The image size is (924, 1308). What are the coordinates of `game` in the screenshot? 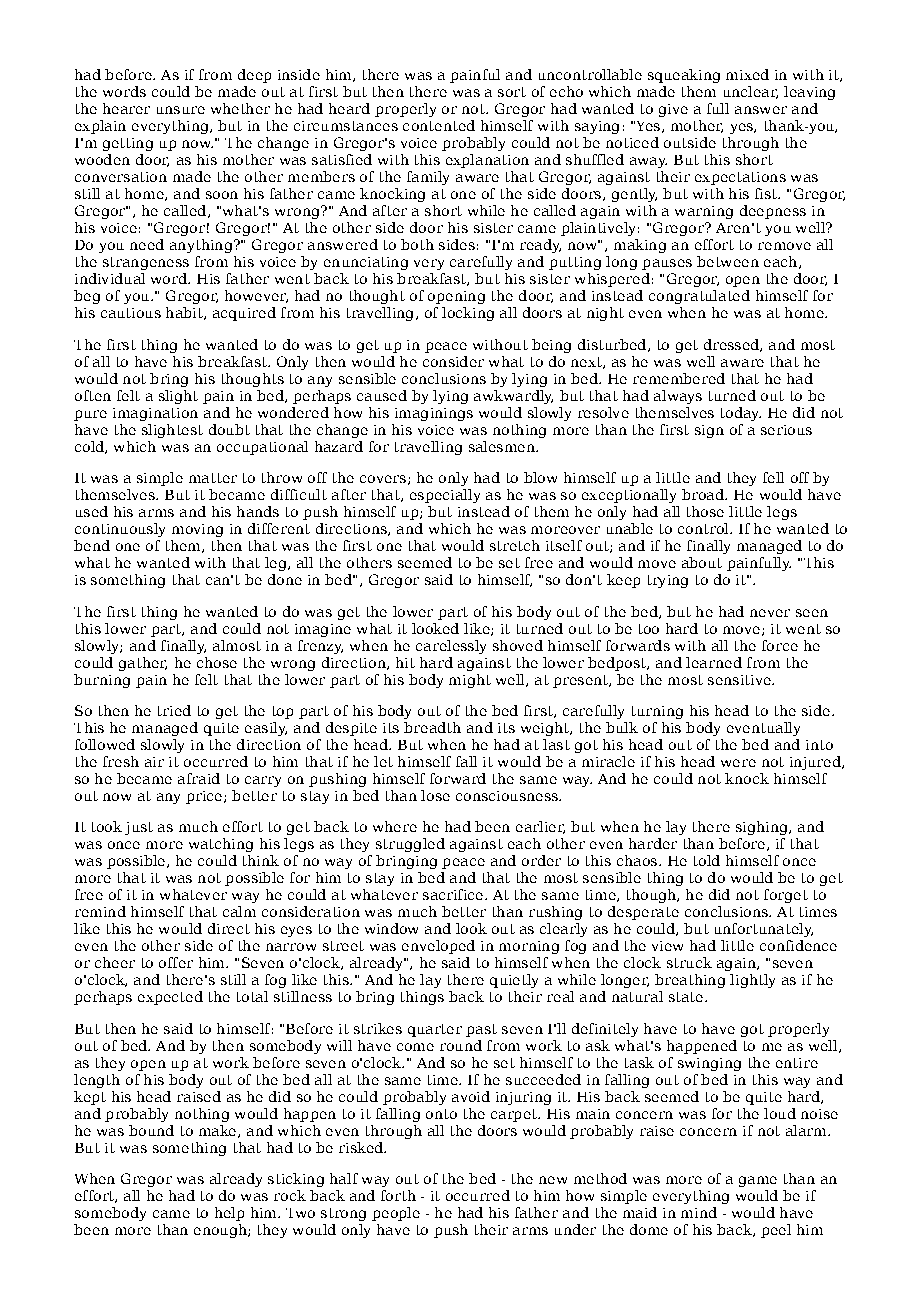 It's located at (758, 1181).
